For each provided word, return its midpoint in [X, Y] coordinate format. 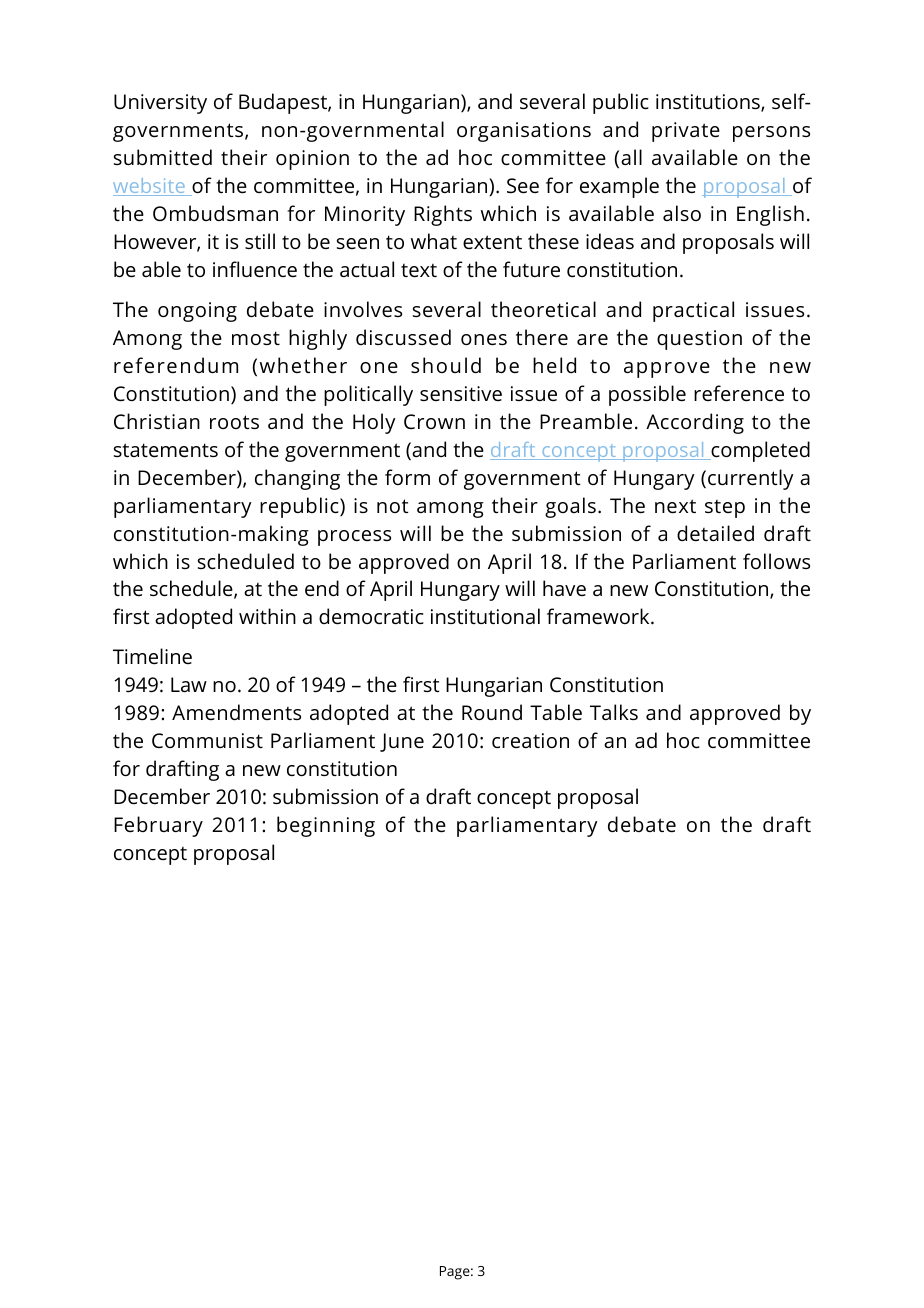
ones [484, 340]
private [686, 132]
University [160, 104]
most [256, 338]
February [158, 826]
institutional [485, 616]
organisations [524, 132]
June [402, 742]
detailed [715, 533]
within [267, 616]
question [699, 340]
